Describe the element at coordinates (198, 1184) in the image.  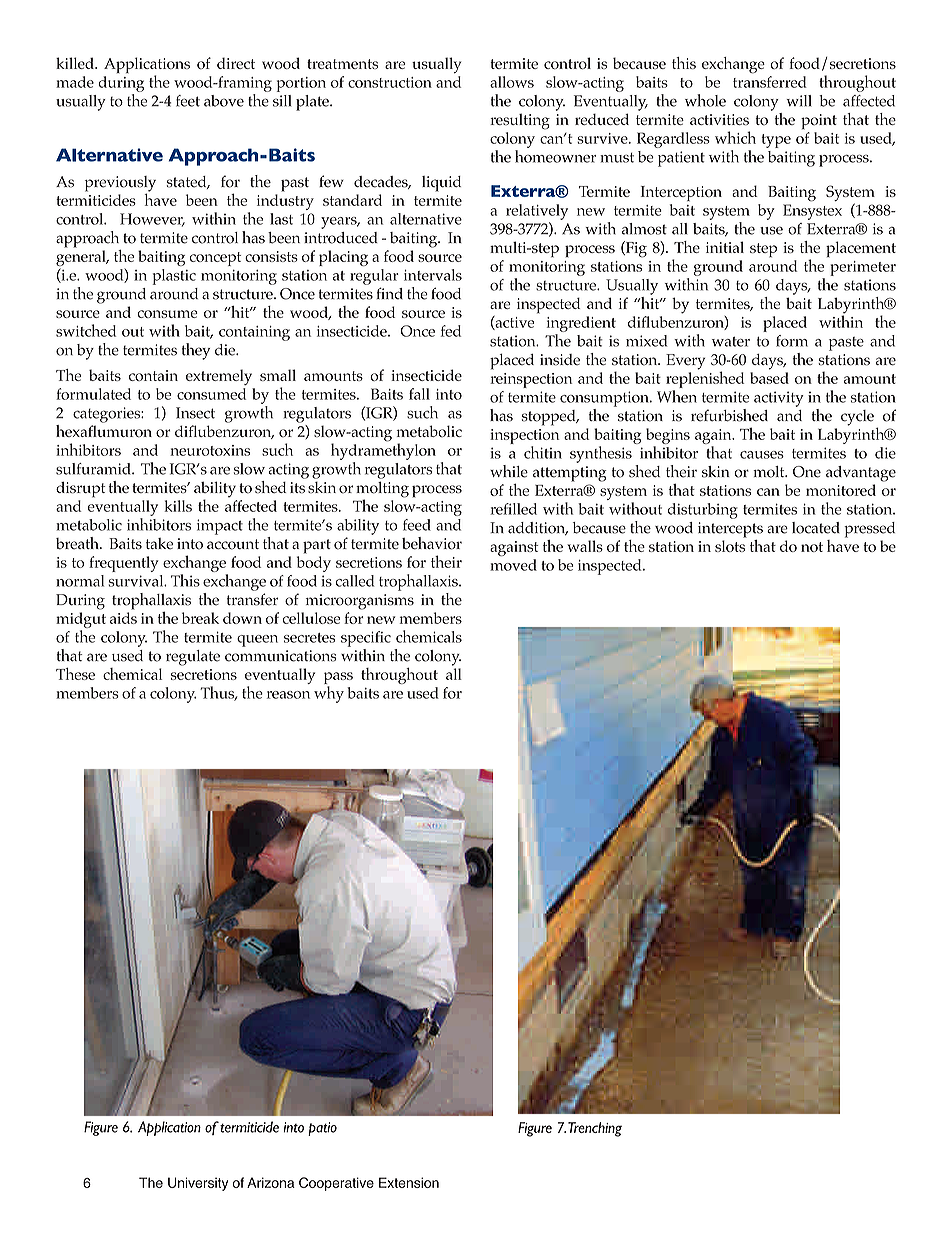
I see `University` at that location.
